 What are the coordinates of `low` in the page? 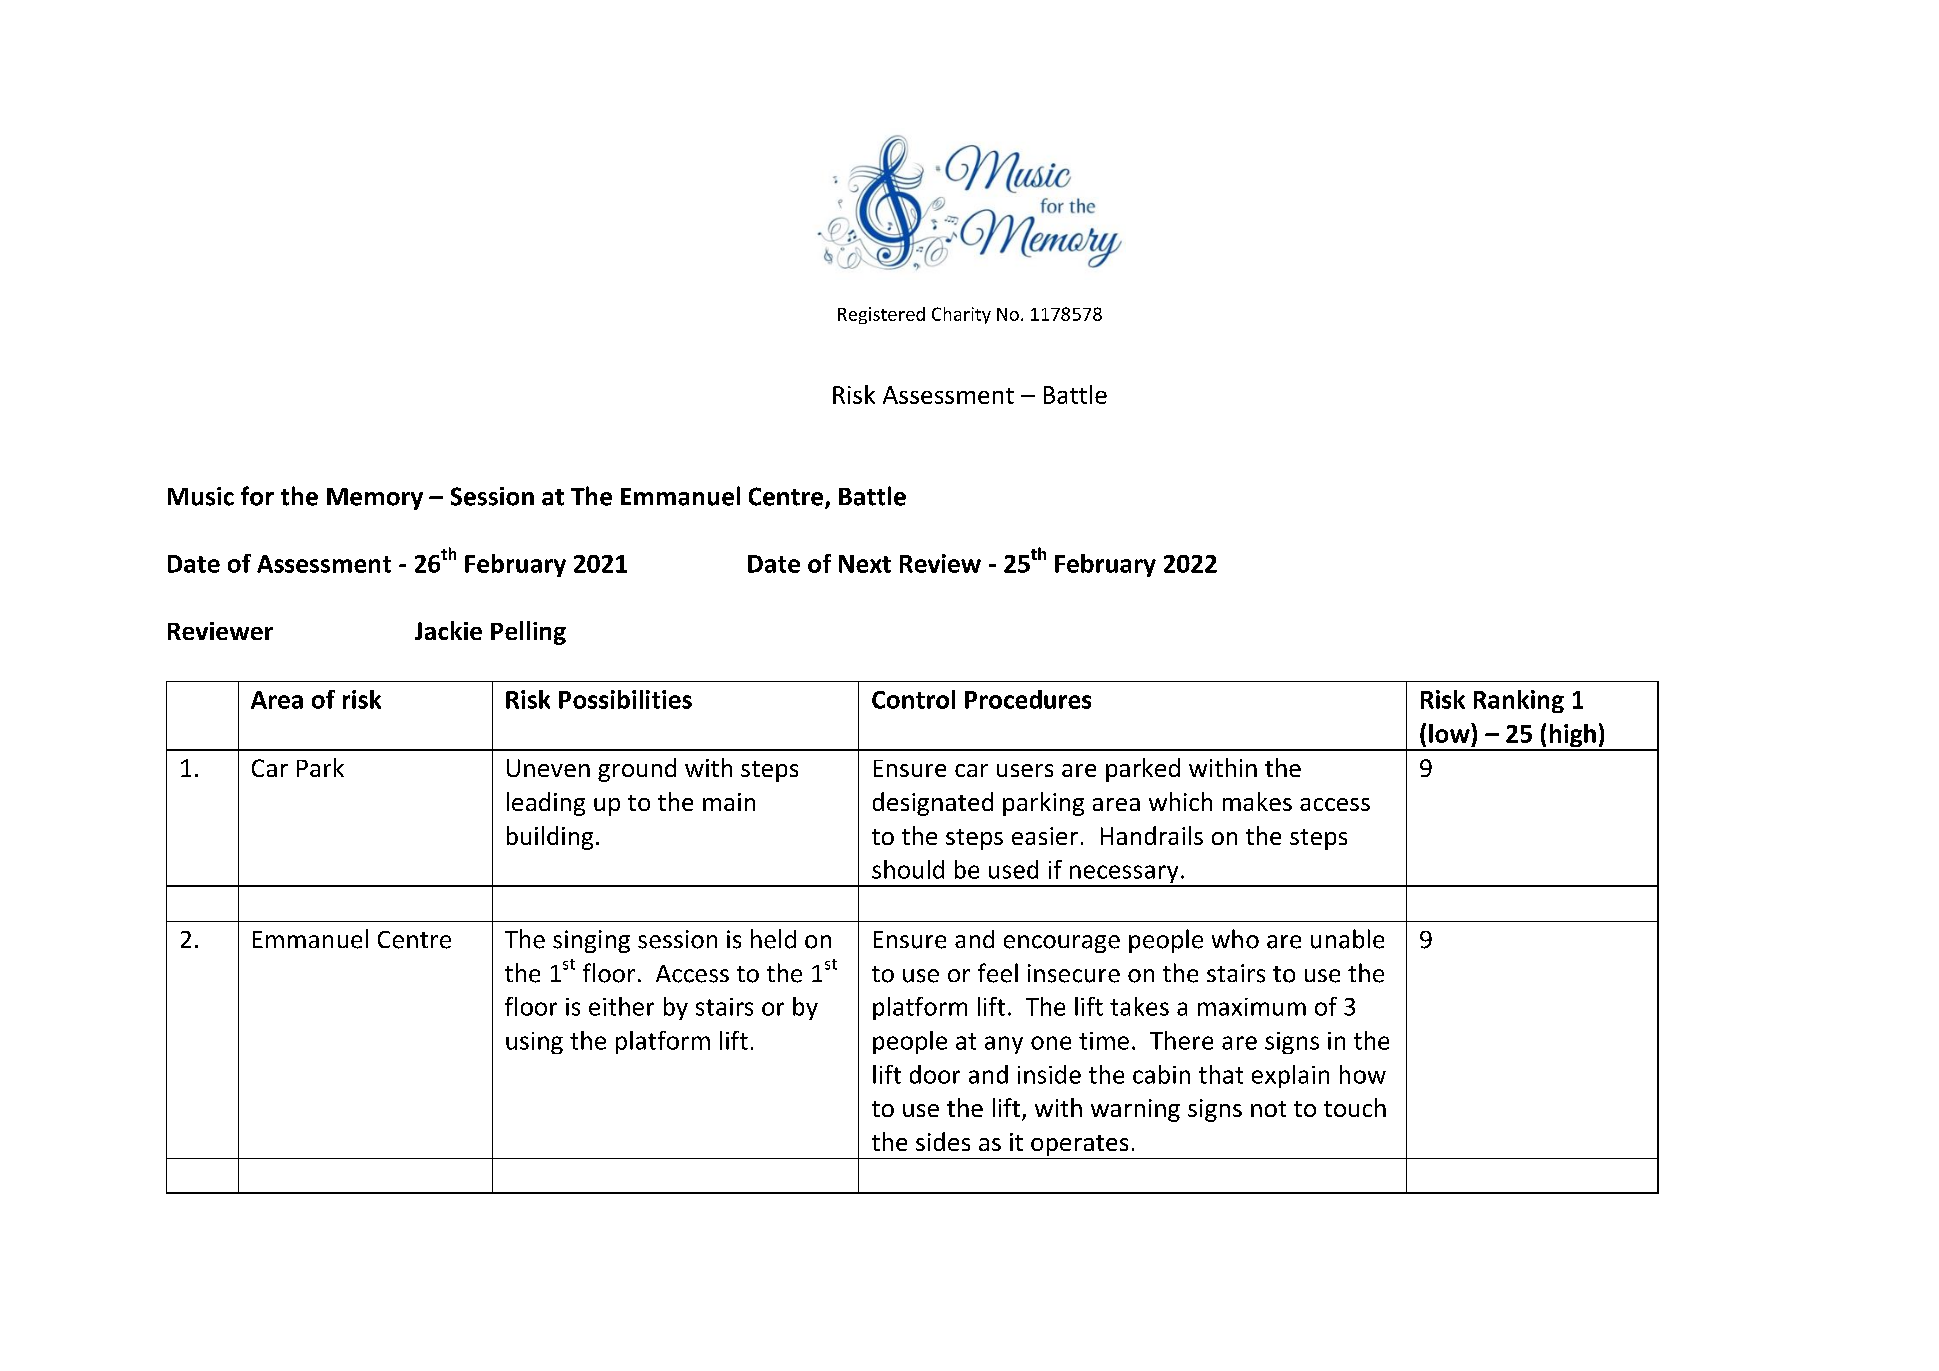 It's located at (1450, 733).
